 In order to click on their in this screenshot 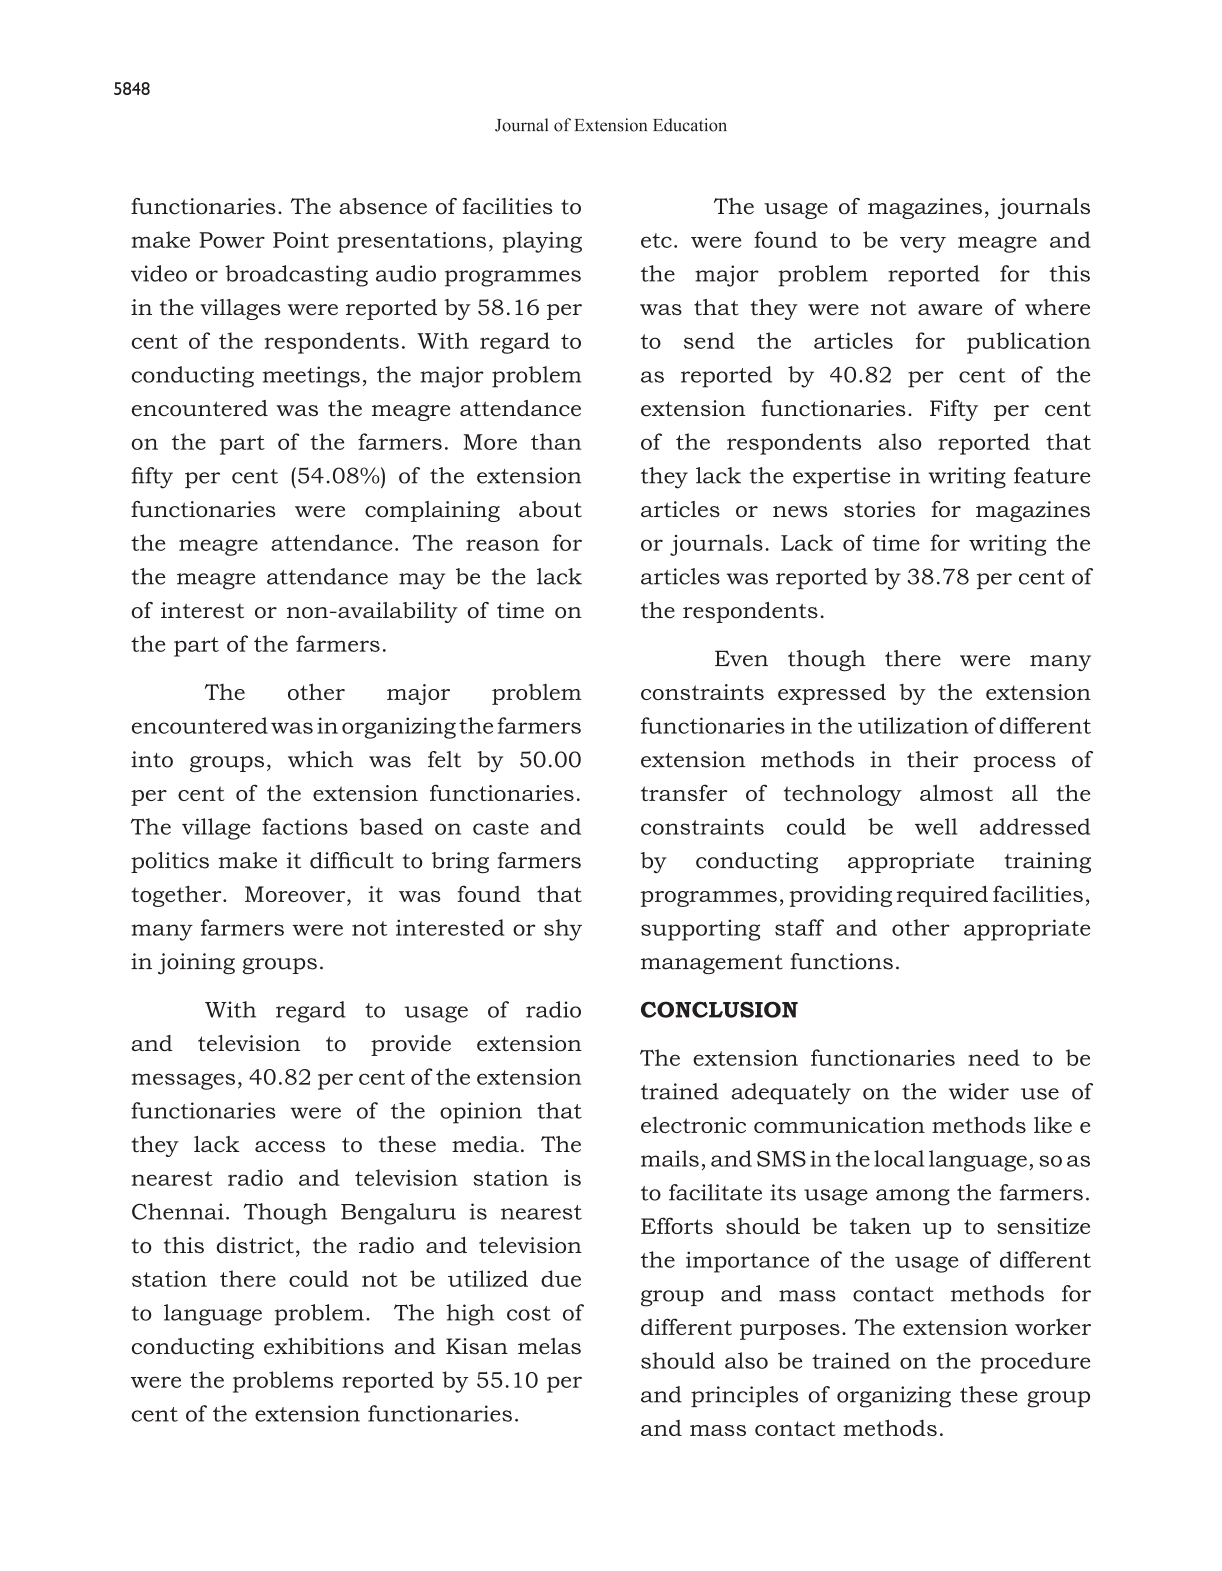, I will do `click(933, 759)`.
